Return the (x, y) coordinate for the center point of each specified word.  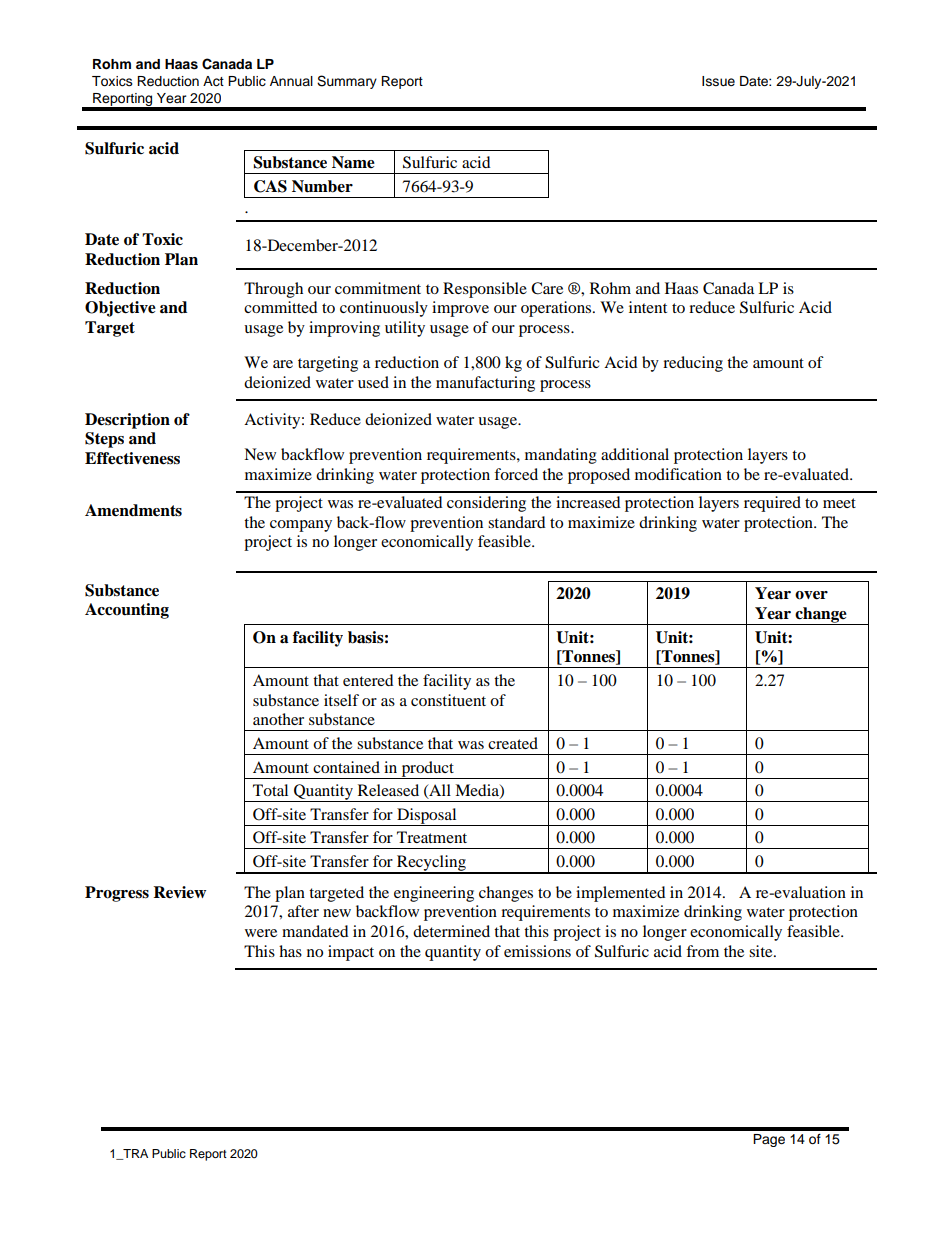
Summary (347, 82)
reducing (693, 364)
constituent (448, 700)
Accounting (127, 611)
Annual (291, 81)
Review (179, 892)
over (811, 595)
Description (127, 421)
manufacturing (485, 384)
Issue (718, 81)
